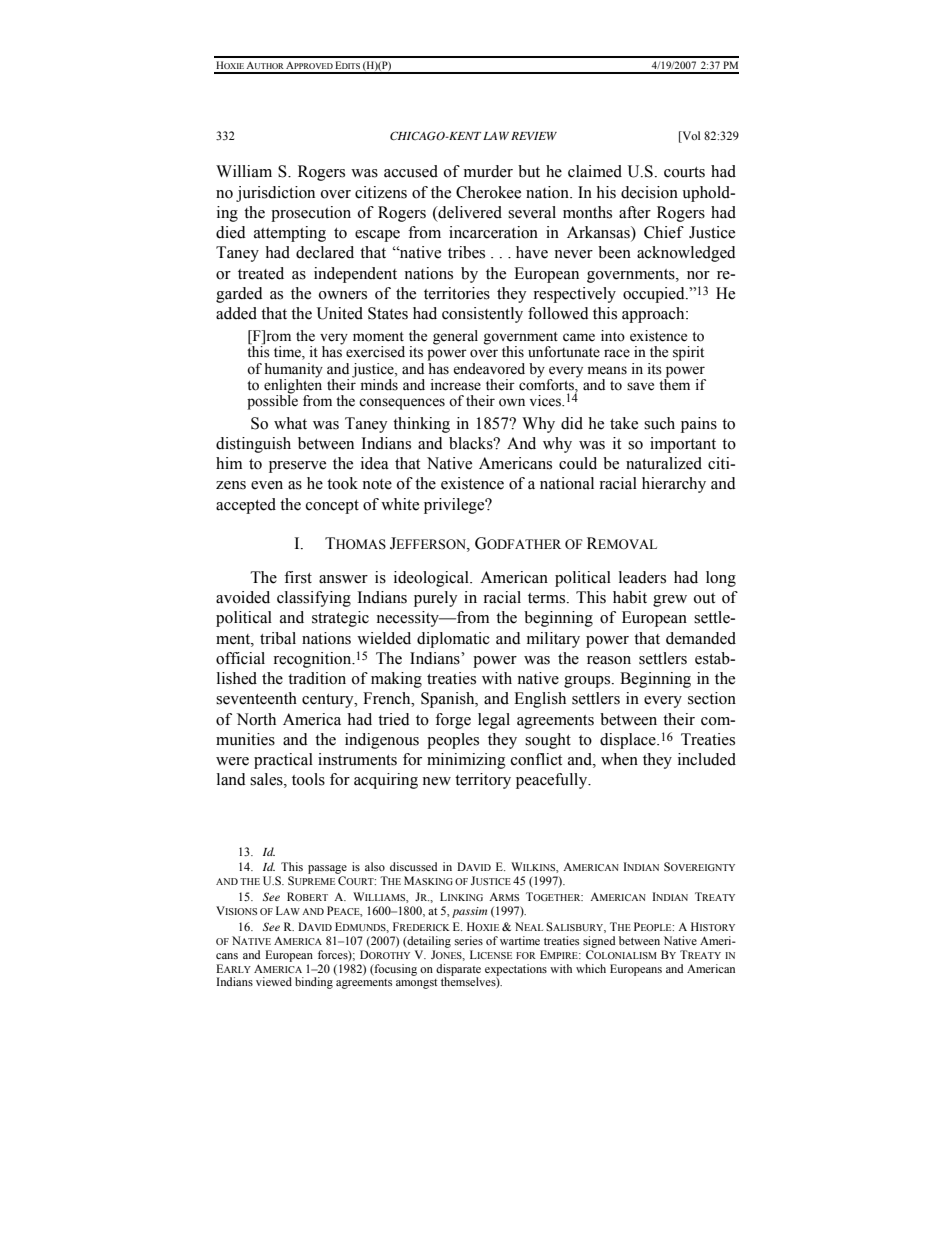 Image resolution: width=952 pixels, height=1233 pixels. What do you see at coordinates (275, 194) in the image?
I see `jurisdiction` at bounding box center [275, 194].
